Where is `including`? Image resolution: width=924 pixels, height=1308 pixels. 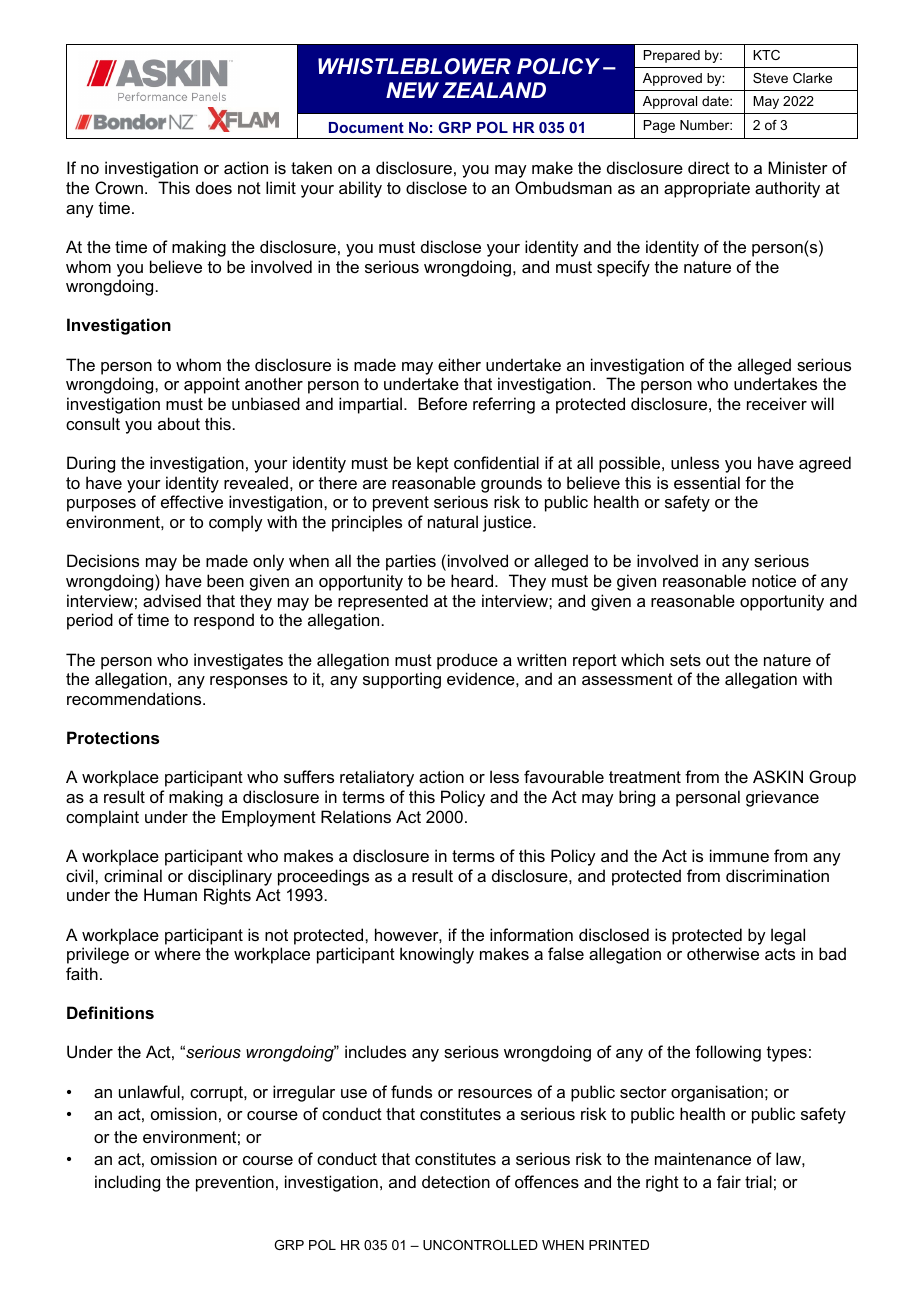 including is located at coordinates (127, 1183).
